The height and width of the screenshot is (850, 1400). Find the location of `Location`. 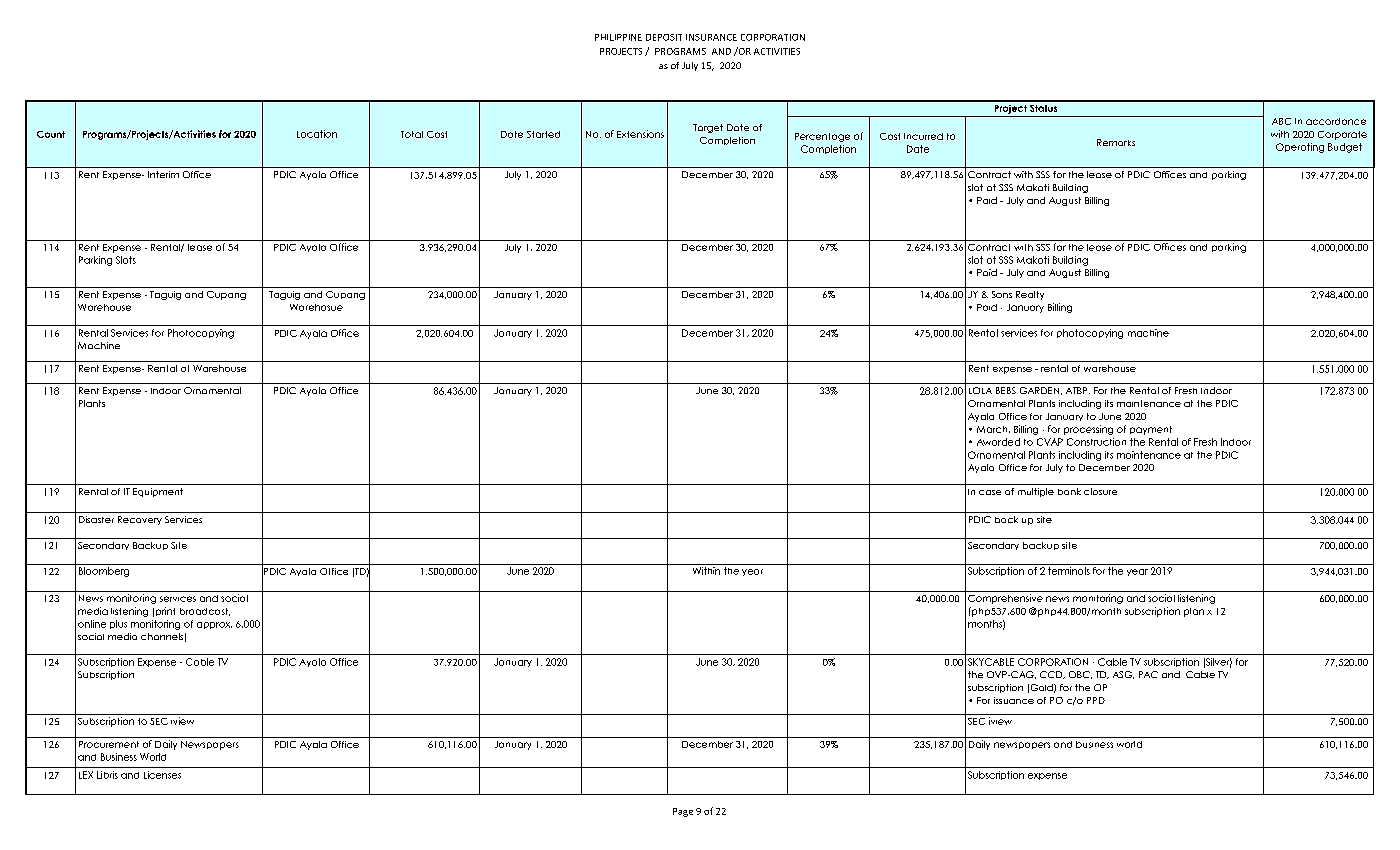

Location is located at coordinates (317, 134).
